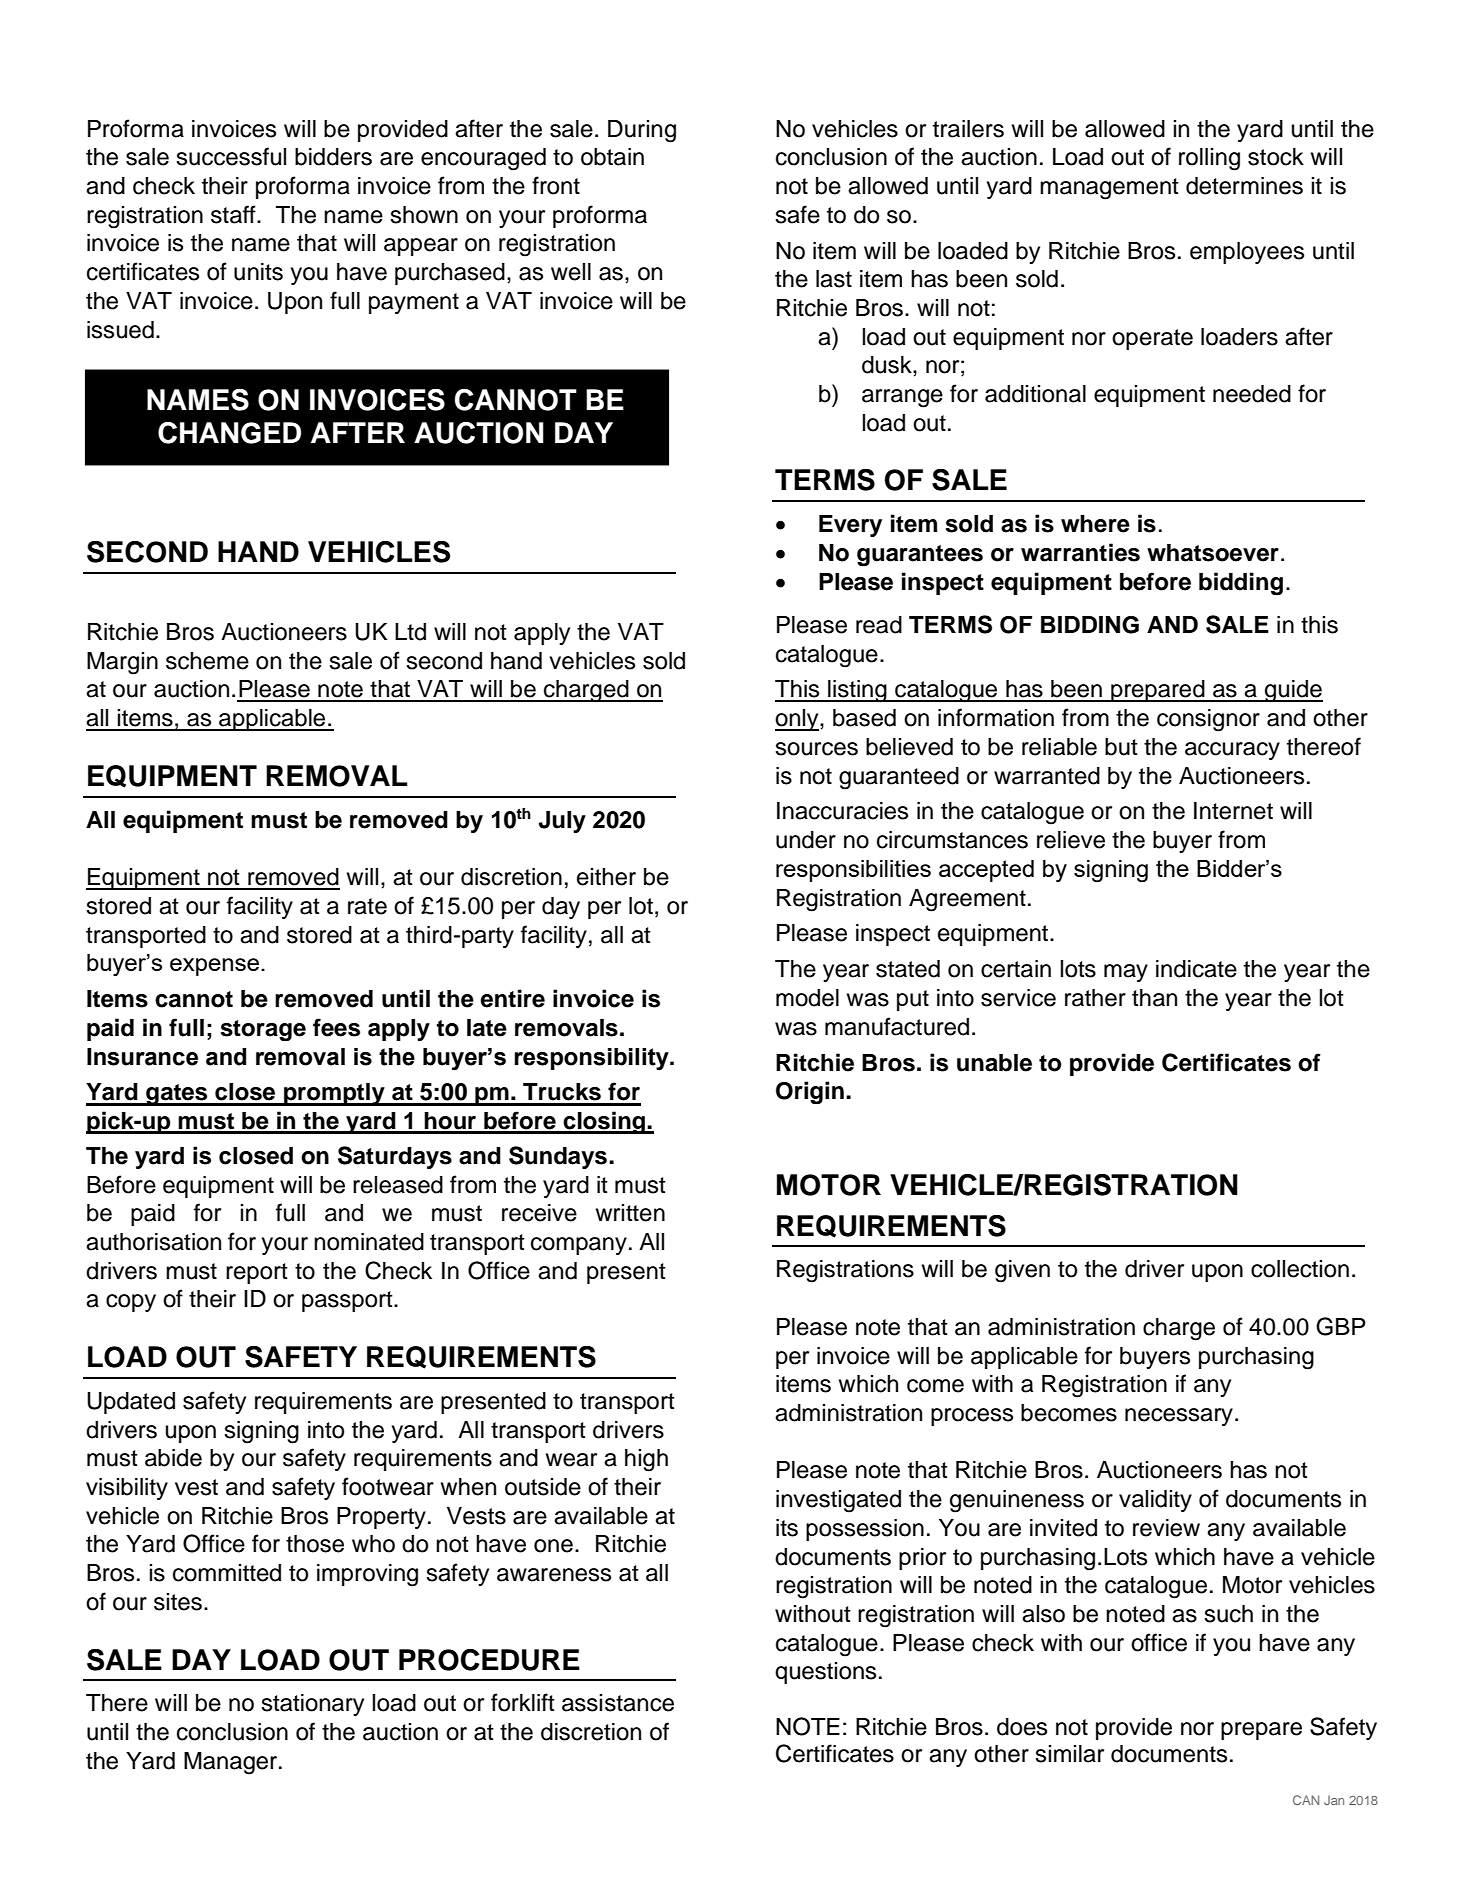  Describe the element at coordinates (642, 131) in the document. I see `During` at that location.
